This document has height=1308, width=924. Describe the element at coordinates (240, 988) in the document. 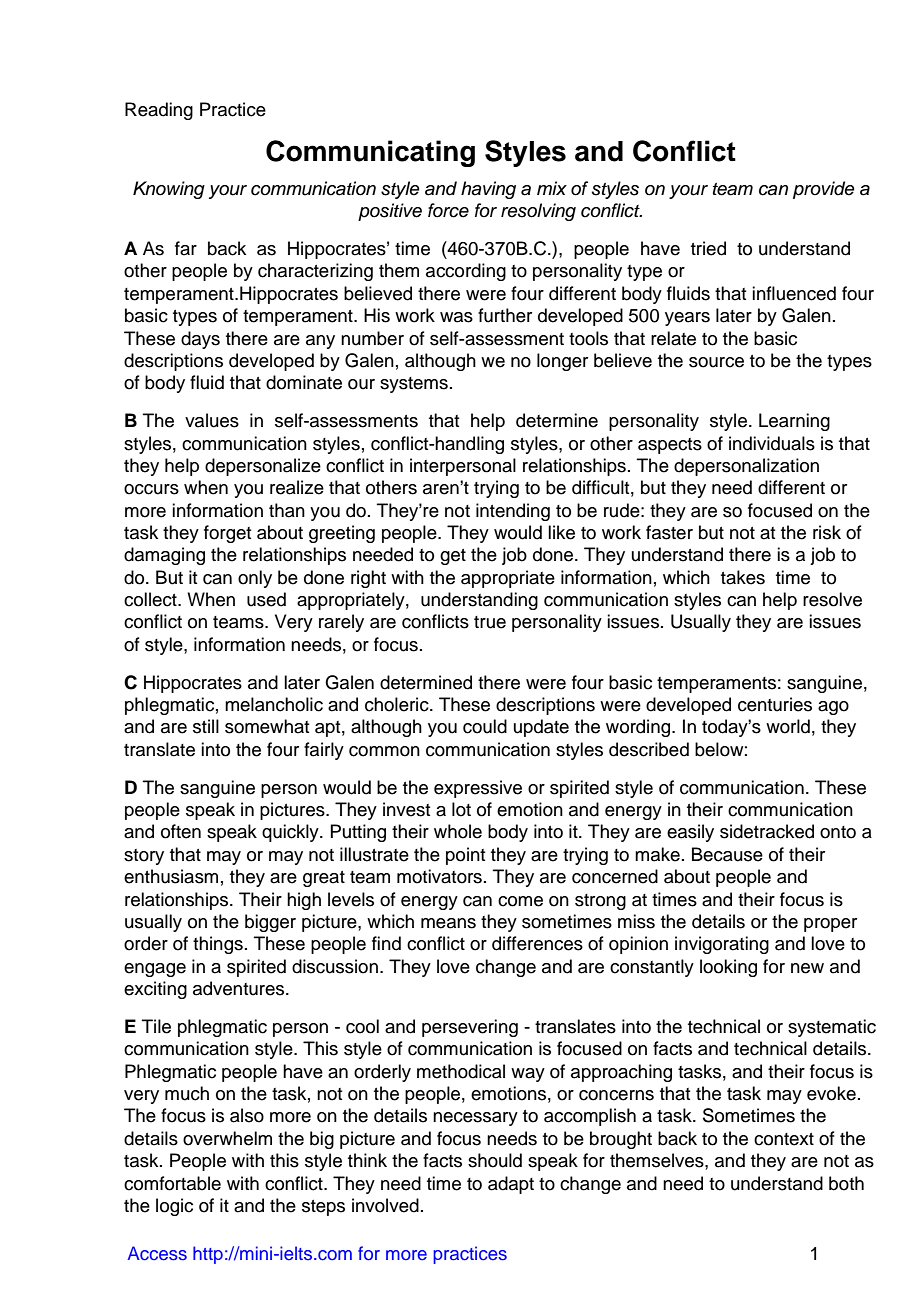

I see `adventures` at that location.
